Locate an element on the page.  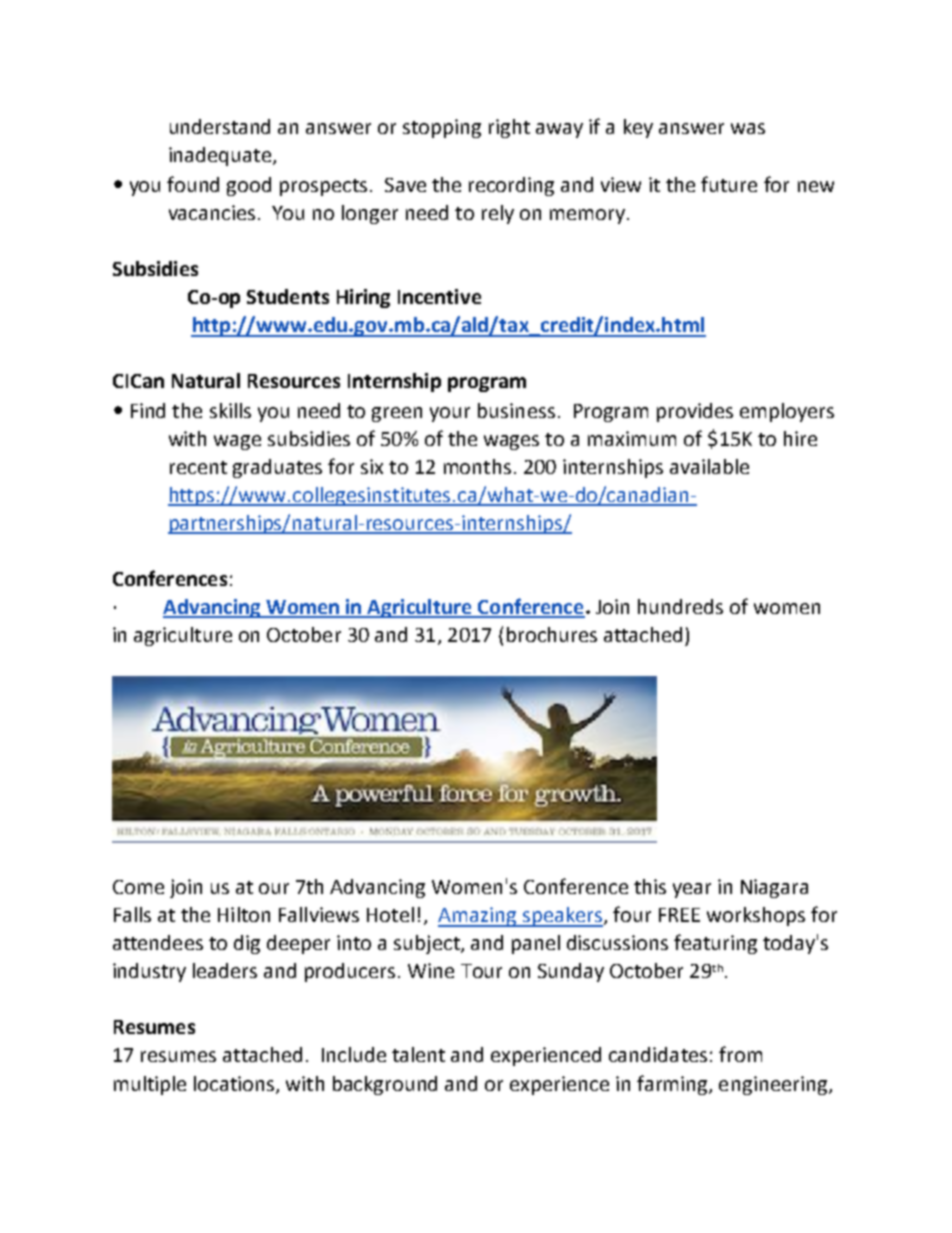
recent is located at coordinates (198, 467).
